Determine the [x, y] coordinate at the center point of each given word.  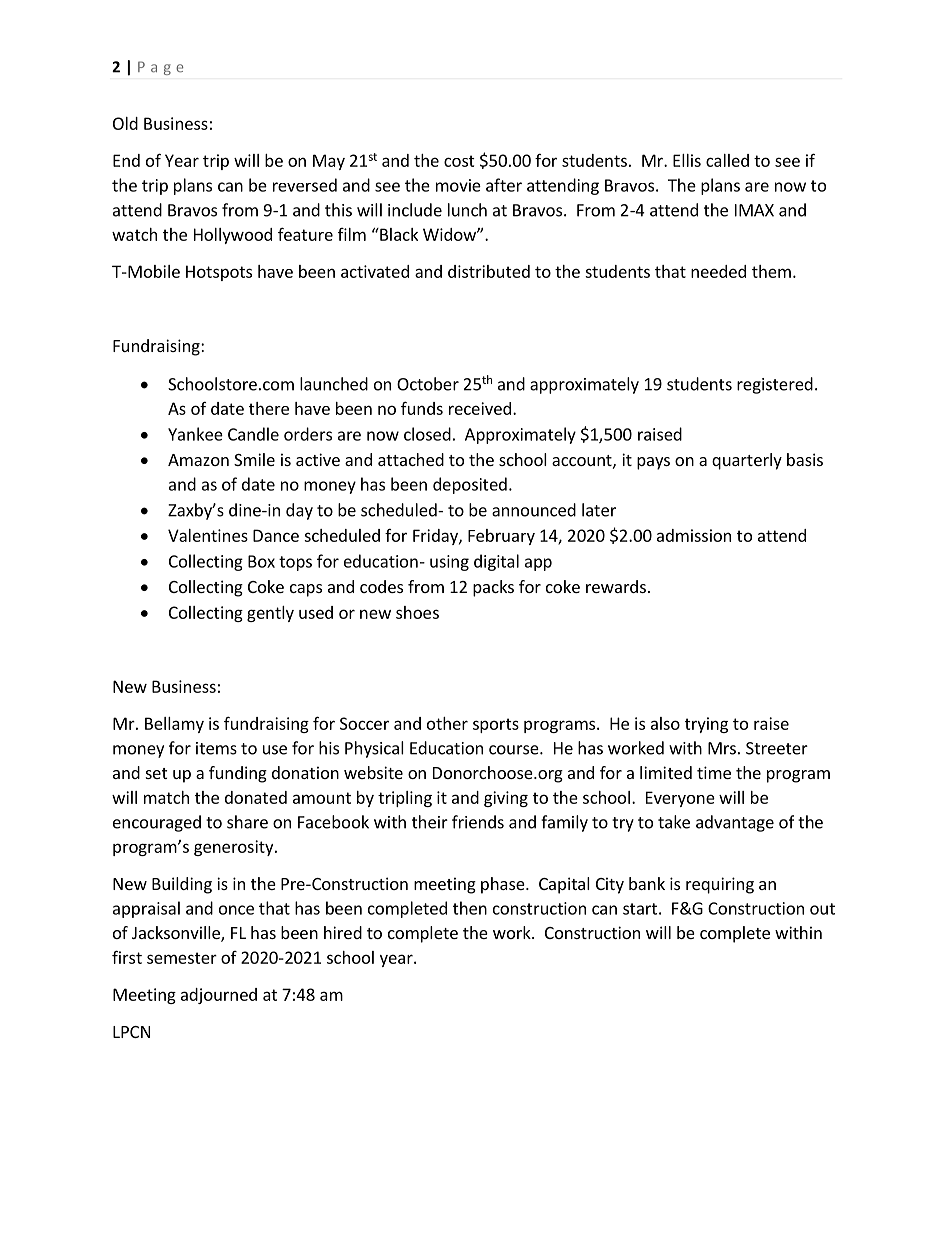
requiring [720, 885]
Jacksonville [177, 934]
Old [125, 123]
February [501, 537]
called [727, 160]
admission [694, 535]
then [470, 908]
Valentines [208, 535]
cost [459, 161]
